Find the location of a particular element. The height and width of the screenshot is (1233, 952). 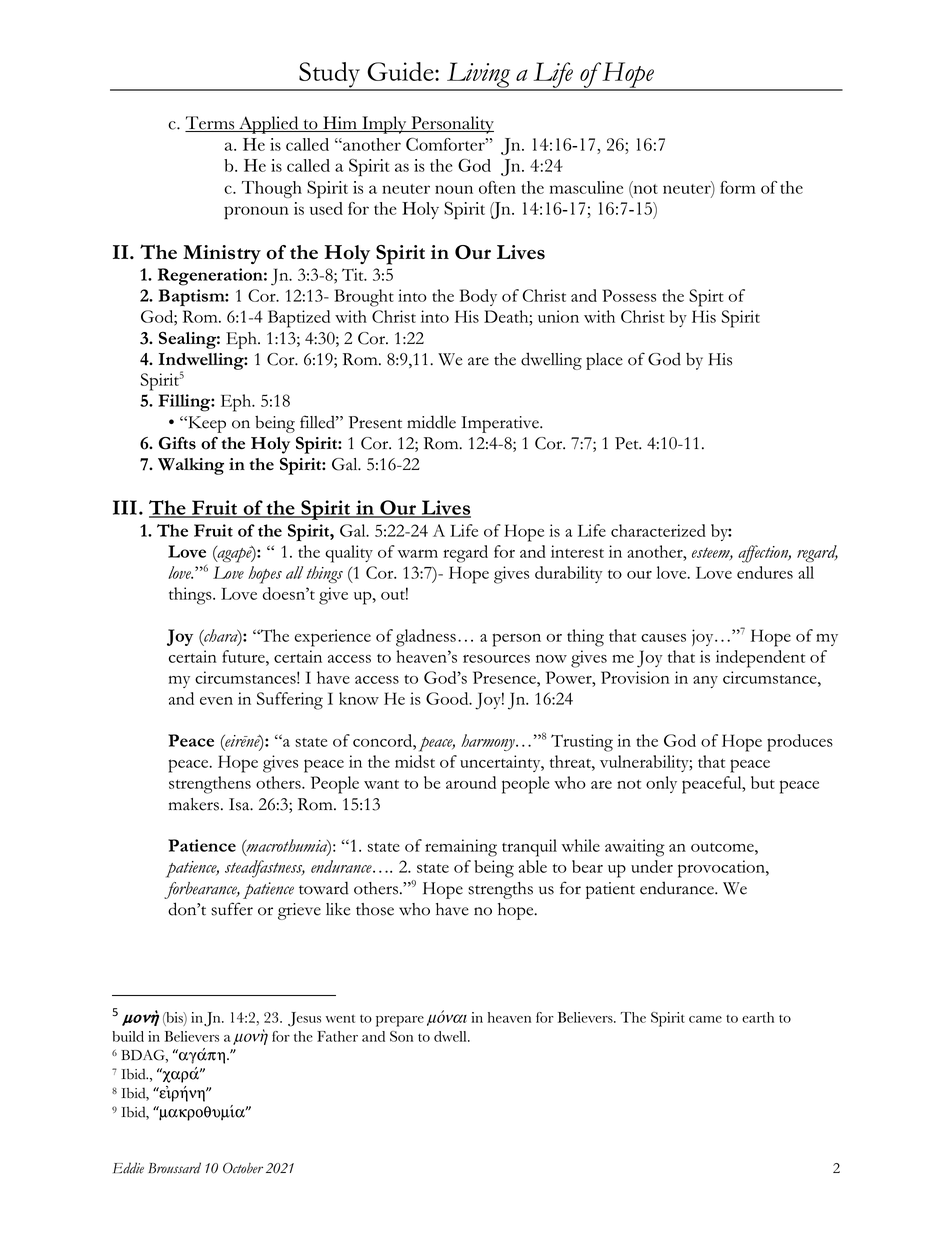

Living is located at coordinates (479, 76).
